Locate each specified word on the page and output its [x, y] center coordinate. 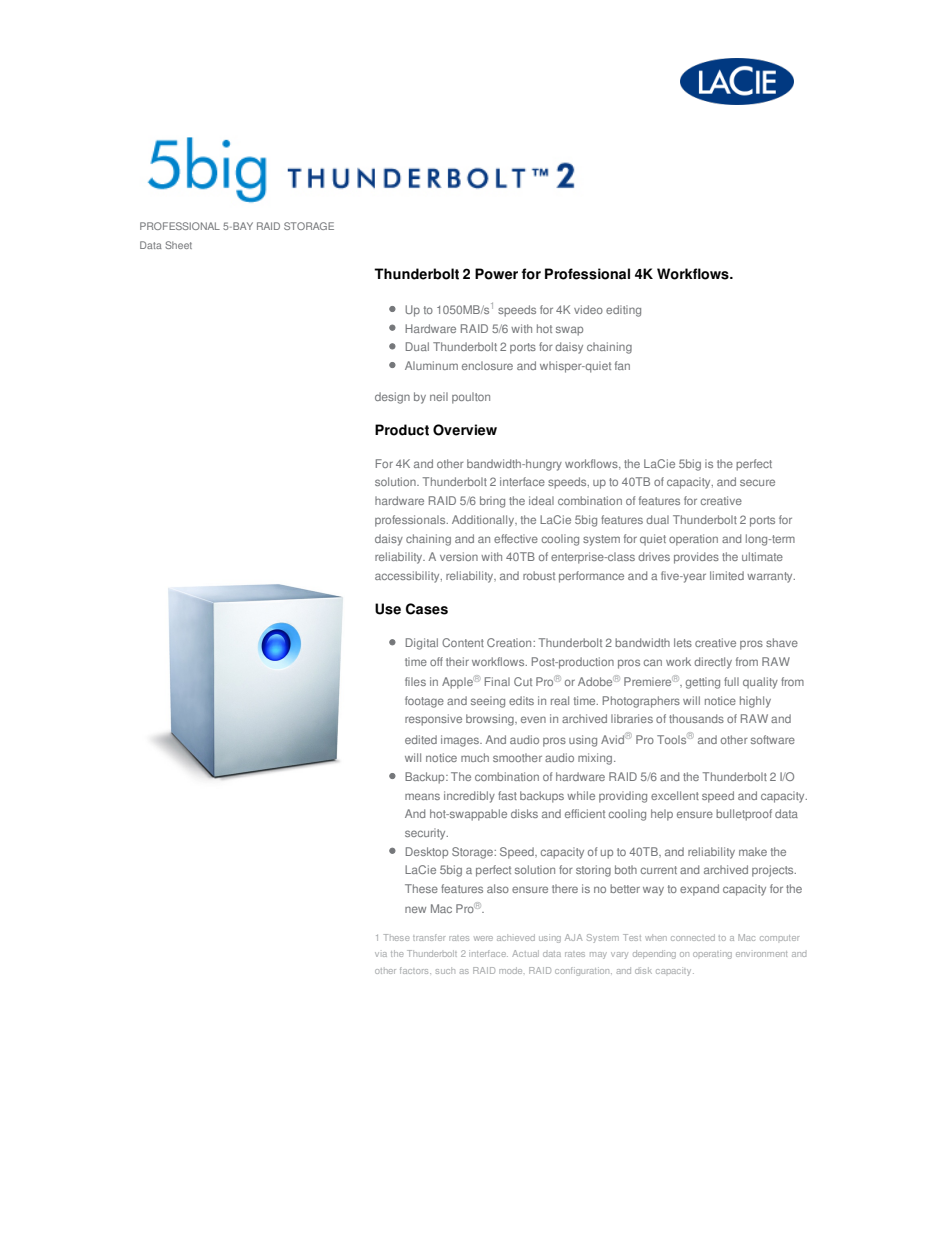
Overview [465, 430]
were [483, 938]
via [381, 954]
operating [712, 954]
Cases [427, 609]
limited [727, 575]
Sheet [178, 245]
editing [623, 311]
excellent [675, 795]
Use [388, 609]
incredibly [469, 797]
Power [496, 274]
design [392, 398]
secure [757, 482]
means [422, 796]
